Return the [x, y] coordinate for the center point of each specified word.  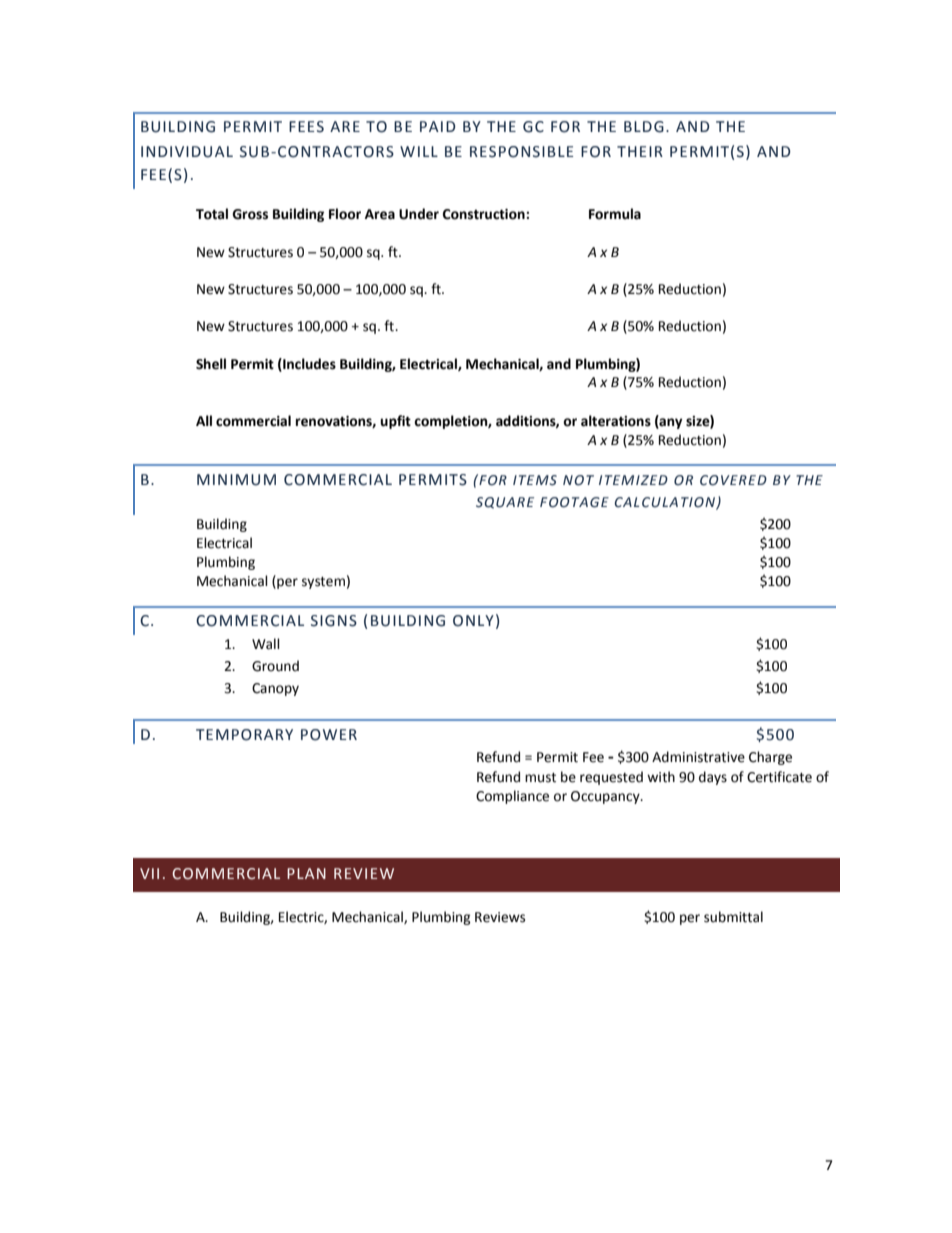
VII [149, 873]
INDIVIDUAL [187, 152]
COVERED [733, 480]
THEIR [640, 151]
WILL [419, 151]
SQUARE [505, 503]
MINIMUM [236, 480]
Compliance [512, 797]
